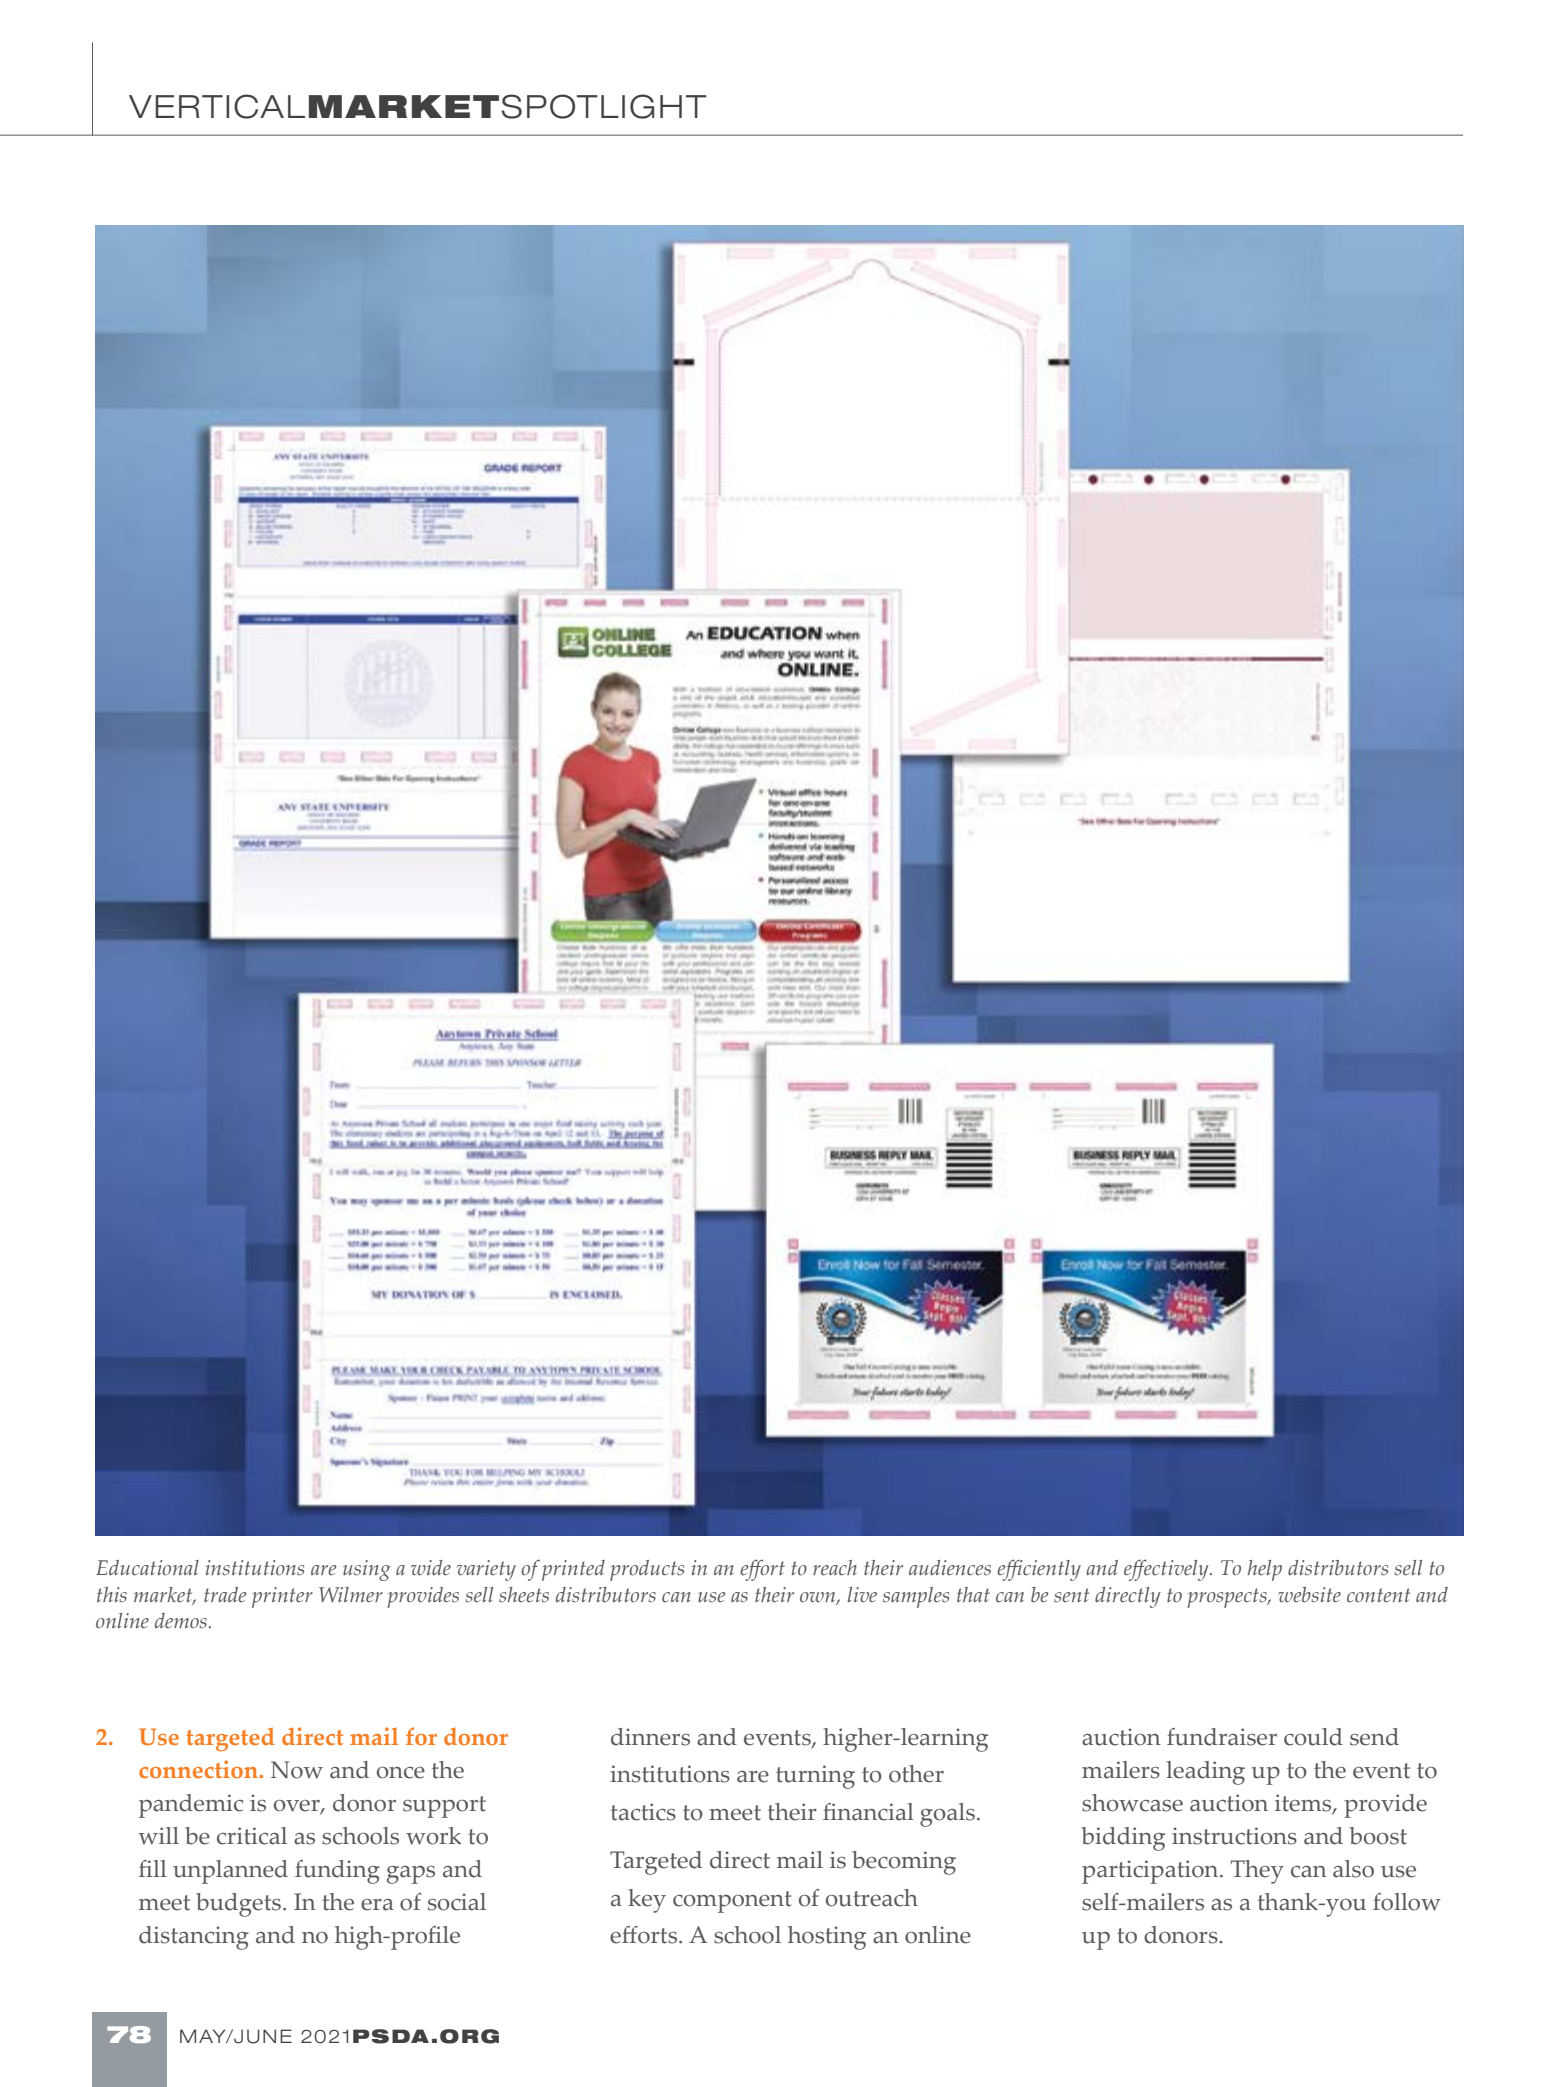 The height and width of the screenshot is (2087, 1559). Describe the element at coordinates (194, 1938) in the screenshot. I see `distancing` at that location.
